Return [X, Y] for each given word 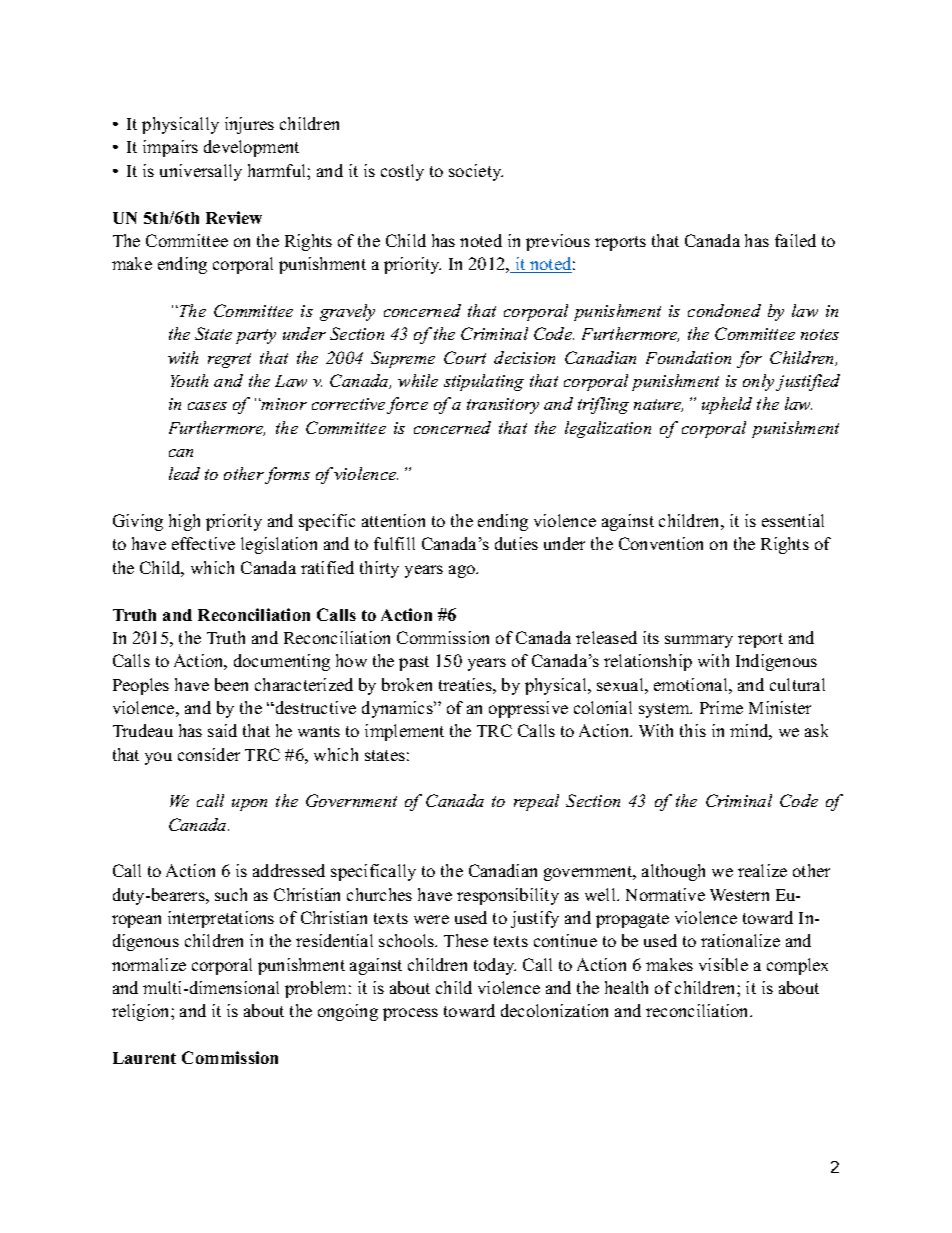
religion [142, 1012]
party [256, 336]
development [251, 148]
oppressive [528, 709]
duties [516, 543]
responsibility [508, 896]
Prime [721, 707]
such [231, 894]
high [184, 522]
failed [795, 240]
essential [793, 520]
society [476, 172]
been [231, 684]
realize [762, 870]
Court [465, 357]
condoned [724, 310]
